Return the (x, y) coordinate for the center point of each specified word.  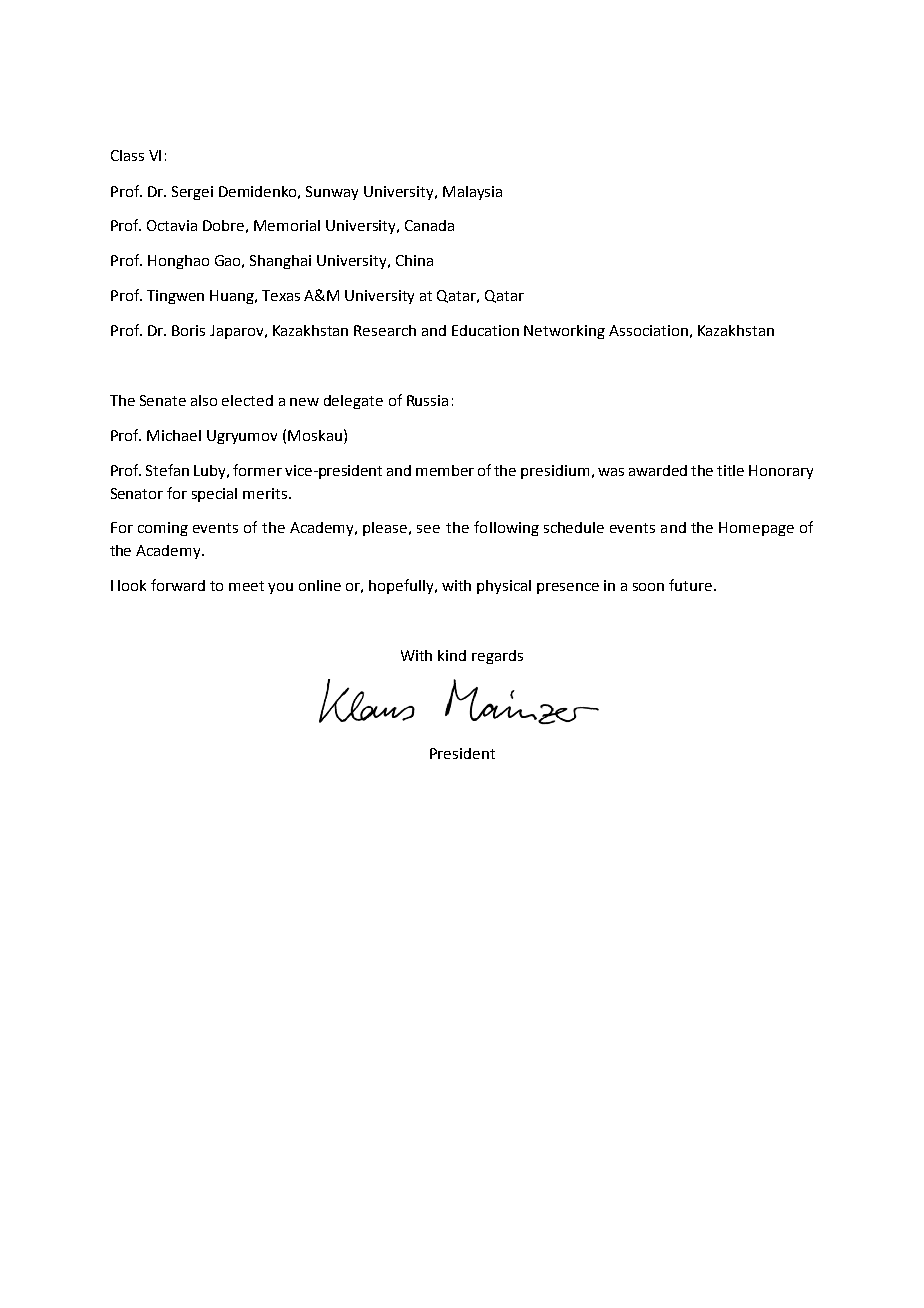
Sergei (192, 193)
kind (452, 655)
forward (178, 585)
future (692, 585)
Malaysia (472, 193)
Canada (429, 225)
